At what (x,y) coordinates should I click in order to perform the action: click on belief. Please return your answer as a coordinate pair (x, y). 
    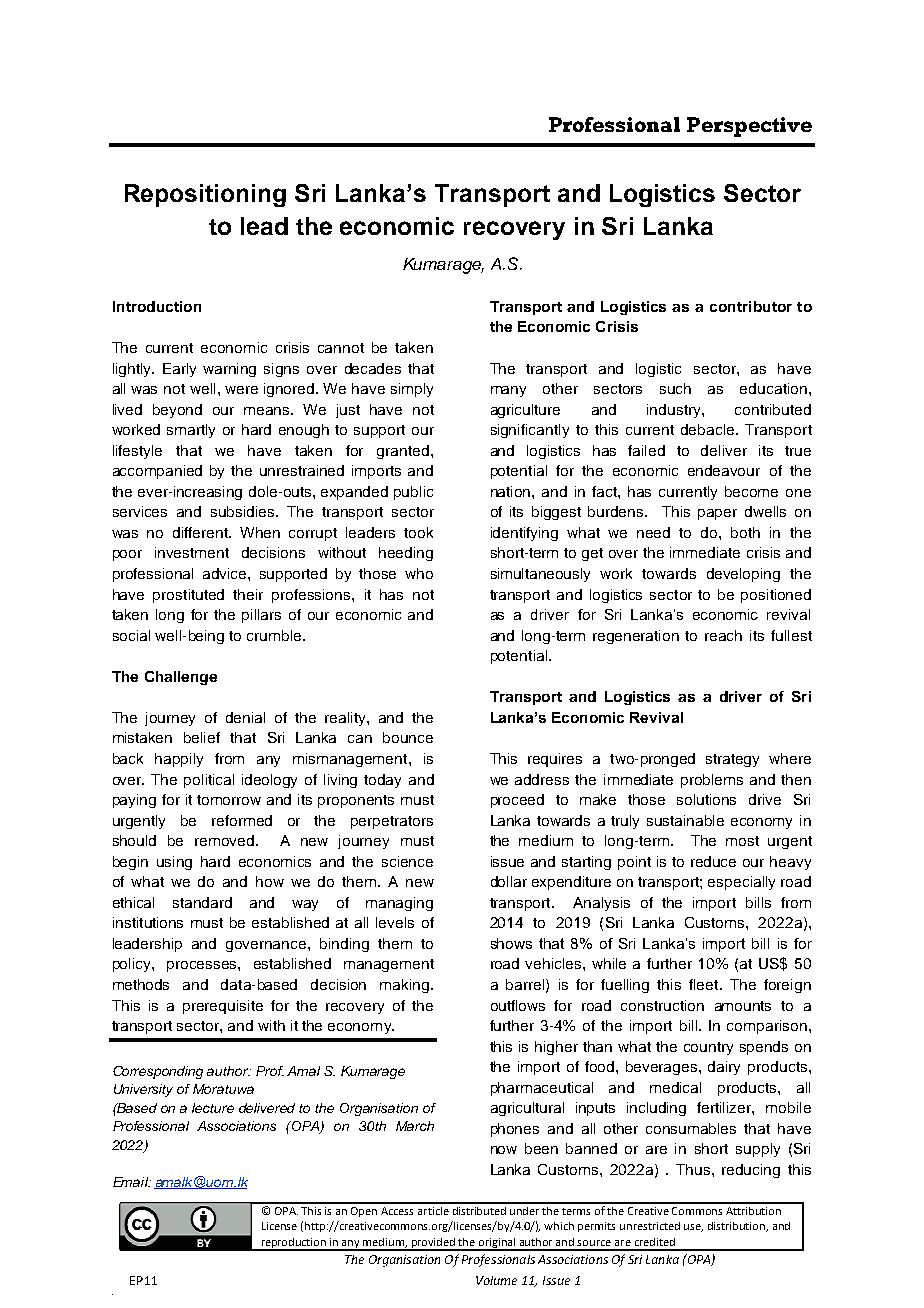
    Looking at the image, I should click on (202, 737).
